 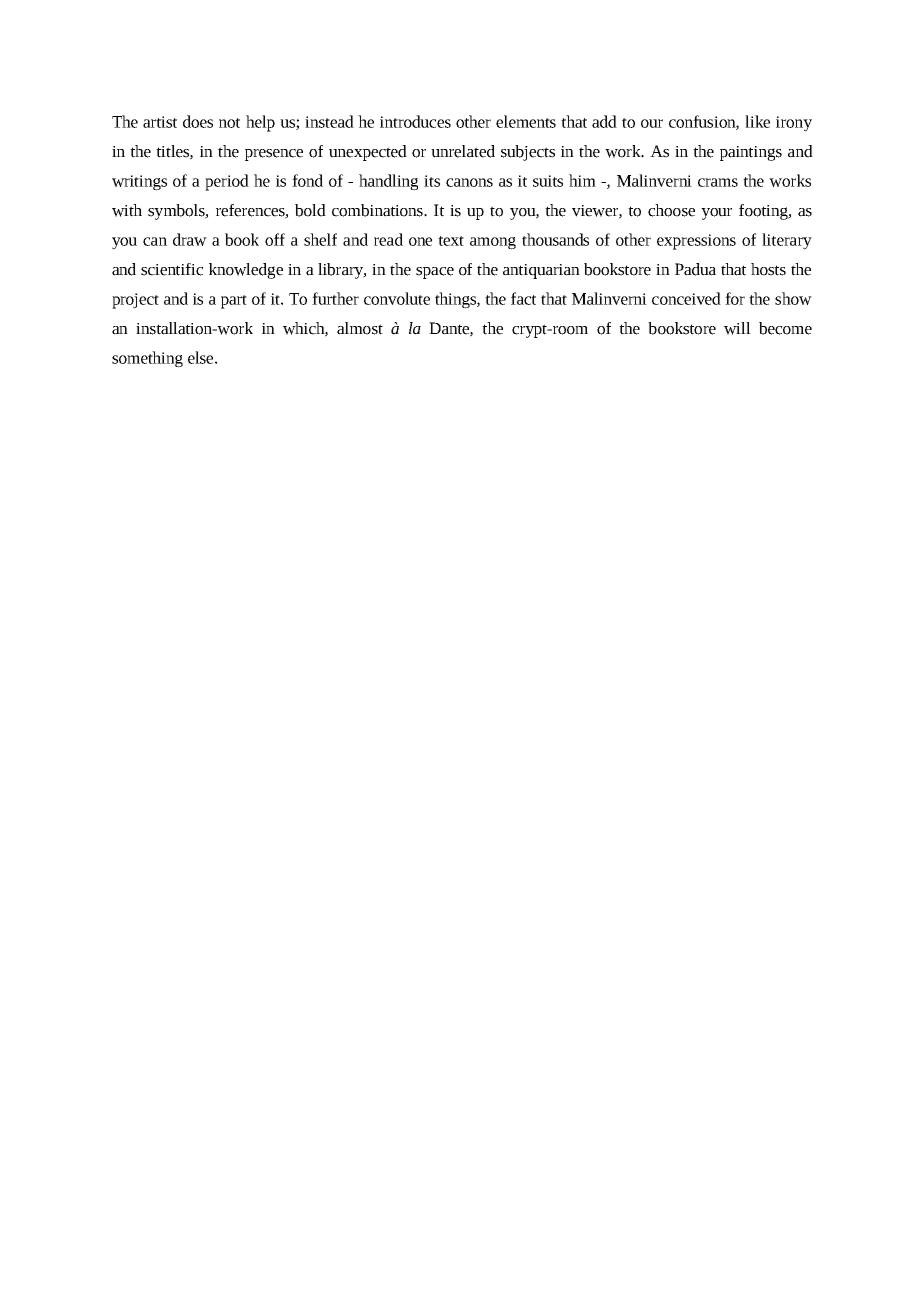 I want to click on something, so click(x=147, y=359).
